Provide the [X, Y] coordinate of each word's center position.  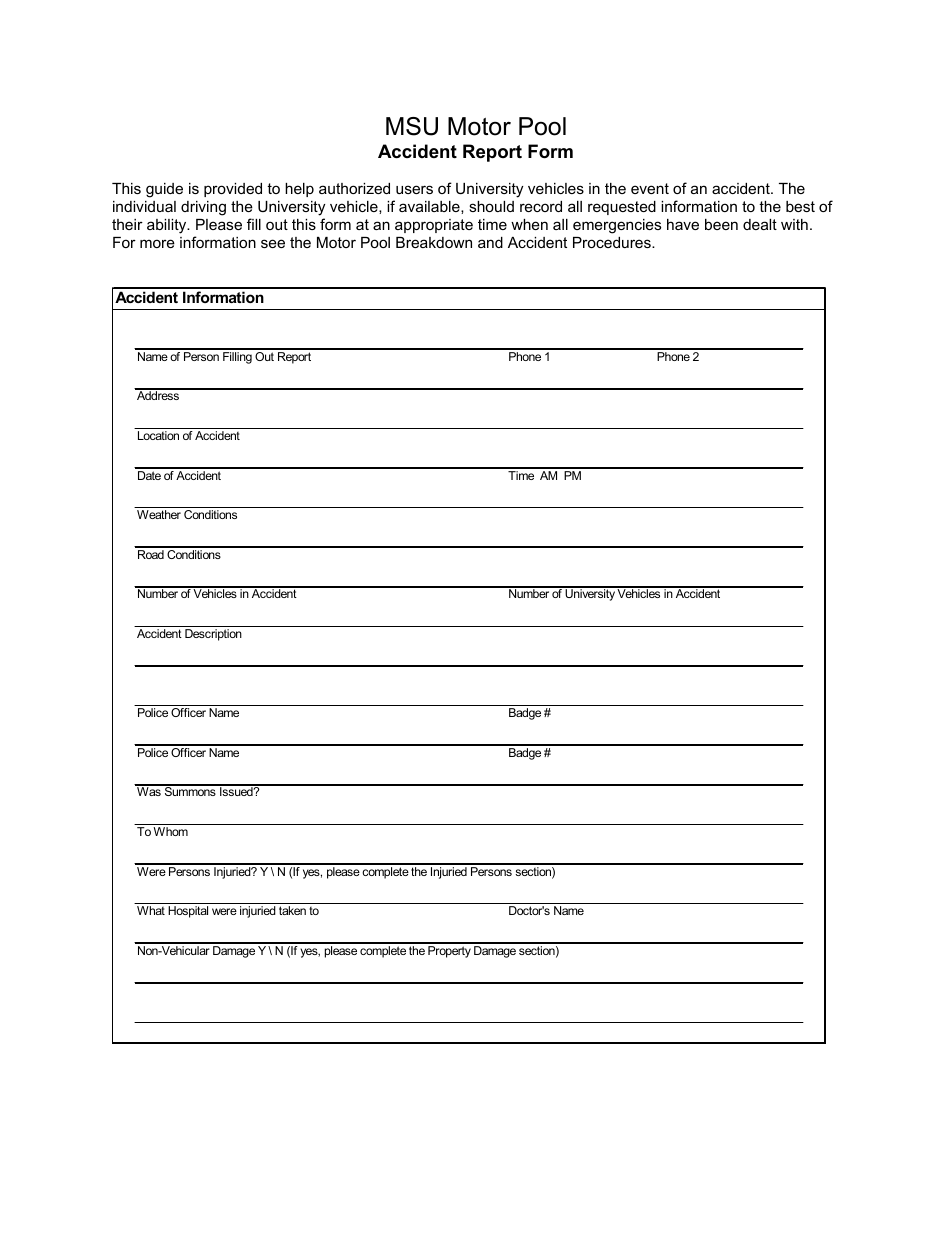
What [151, 910]
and [490, 242]
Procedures [613, 242]
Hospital [188, 912]
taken [292, 910]
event [650, 188]
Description [213, 635]
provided [233, 190]
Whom [170, 831]
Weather [159, 514]
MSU [412, 126]
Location [158, 435]
